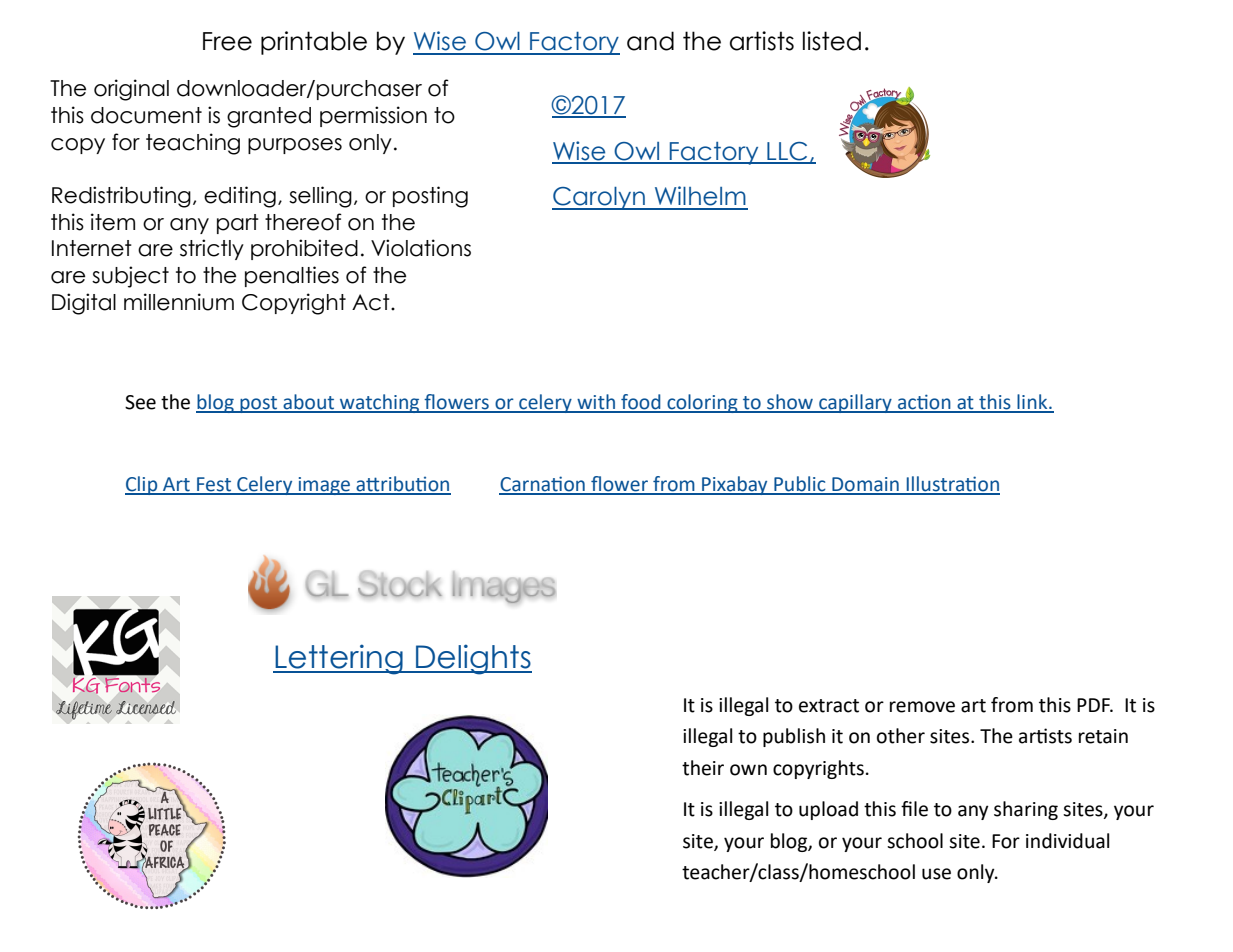 This screenshot has height=952, width=1233. Describe the element at coordinates (473, 659) in the screenshot. I see `Delights` at that location.
